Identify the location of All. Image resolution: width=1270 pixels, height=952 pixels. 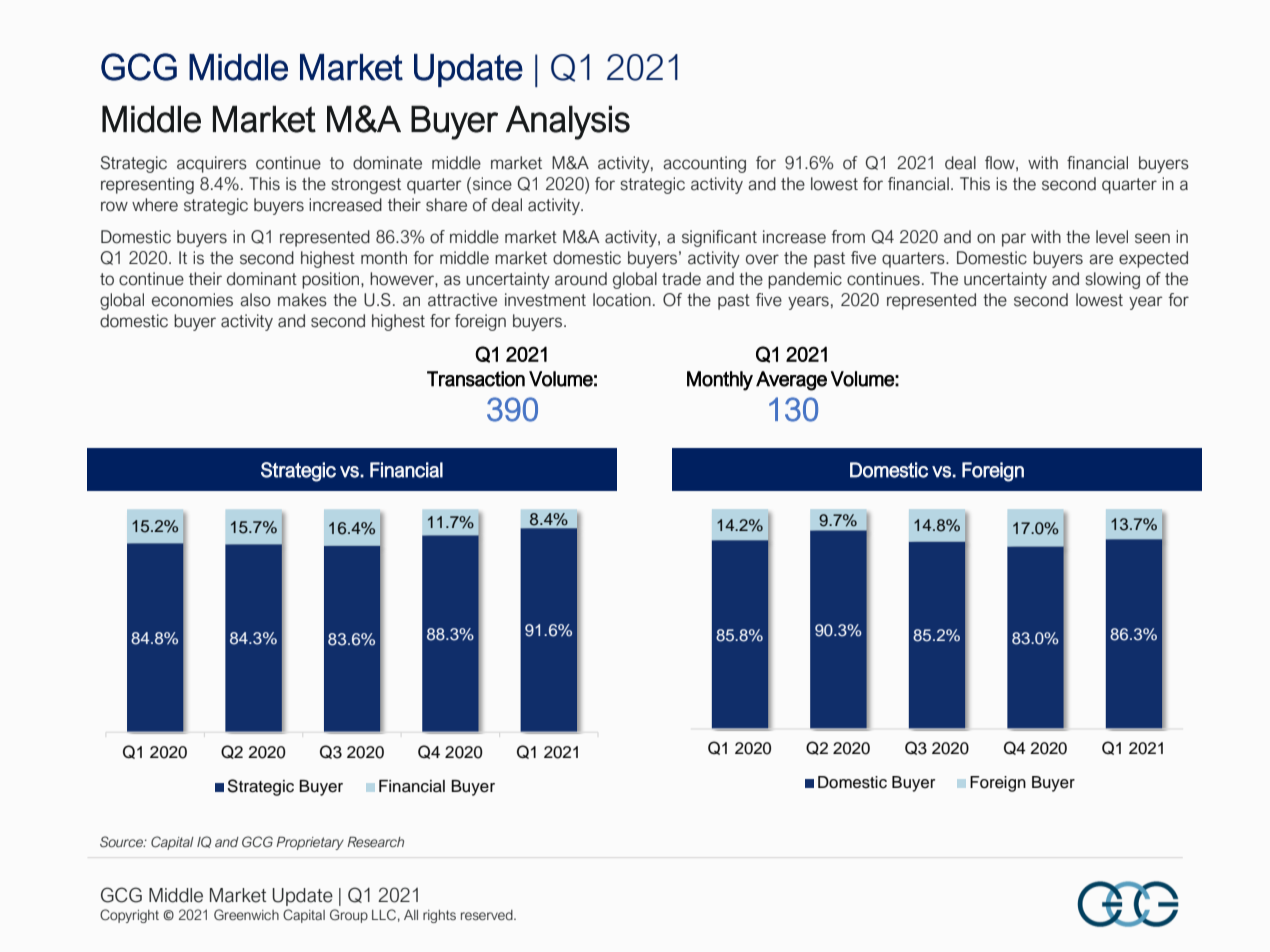
(411, 914).
